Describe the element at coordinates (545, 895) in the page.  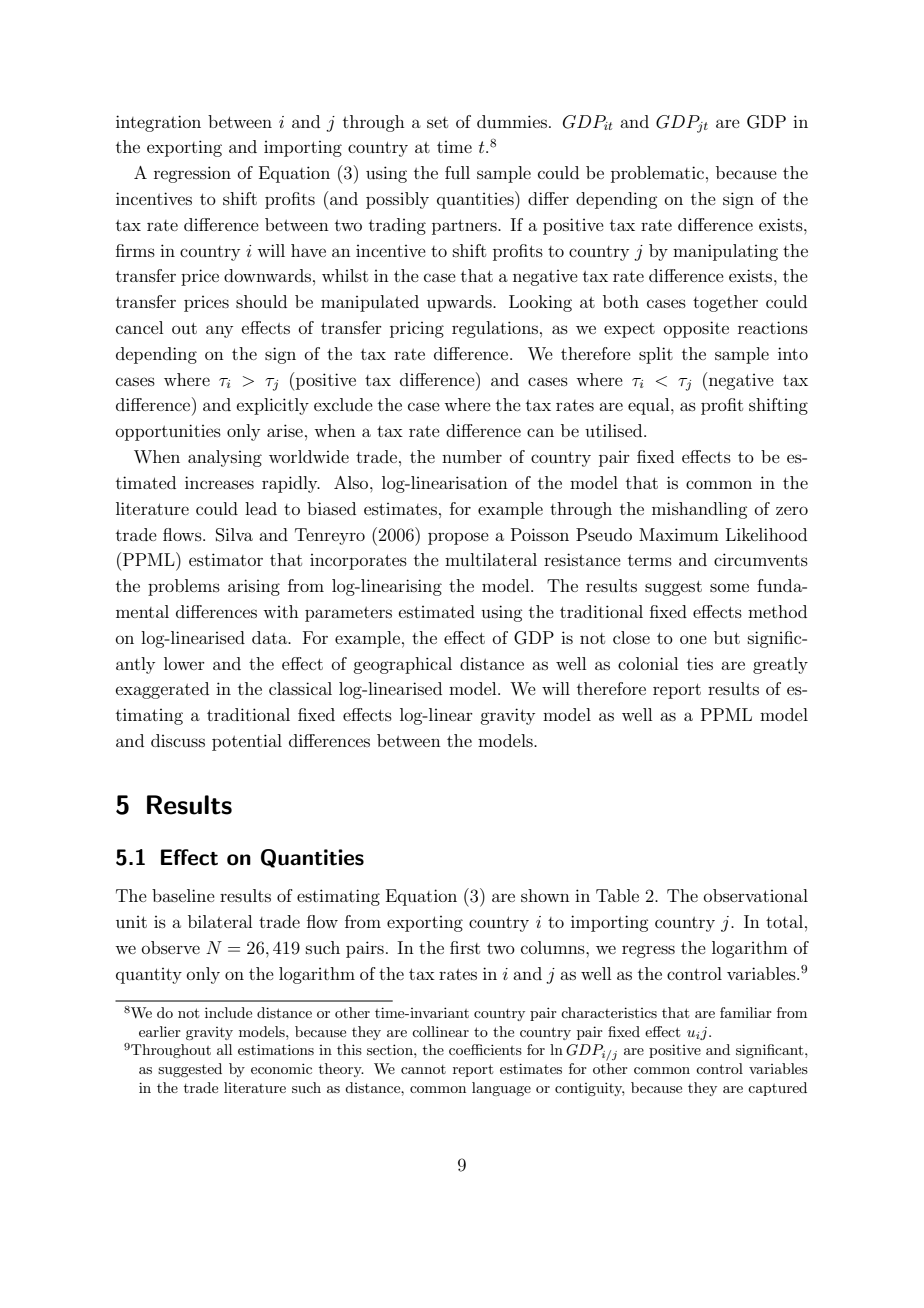
I see `shown` at that location.
